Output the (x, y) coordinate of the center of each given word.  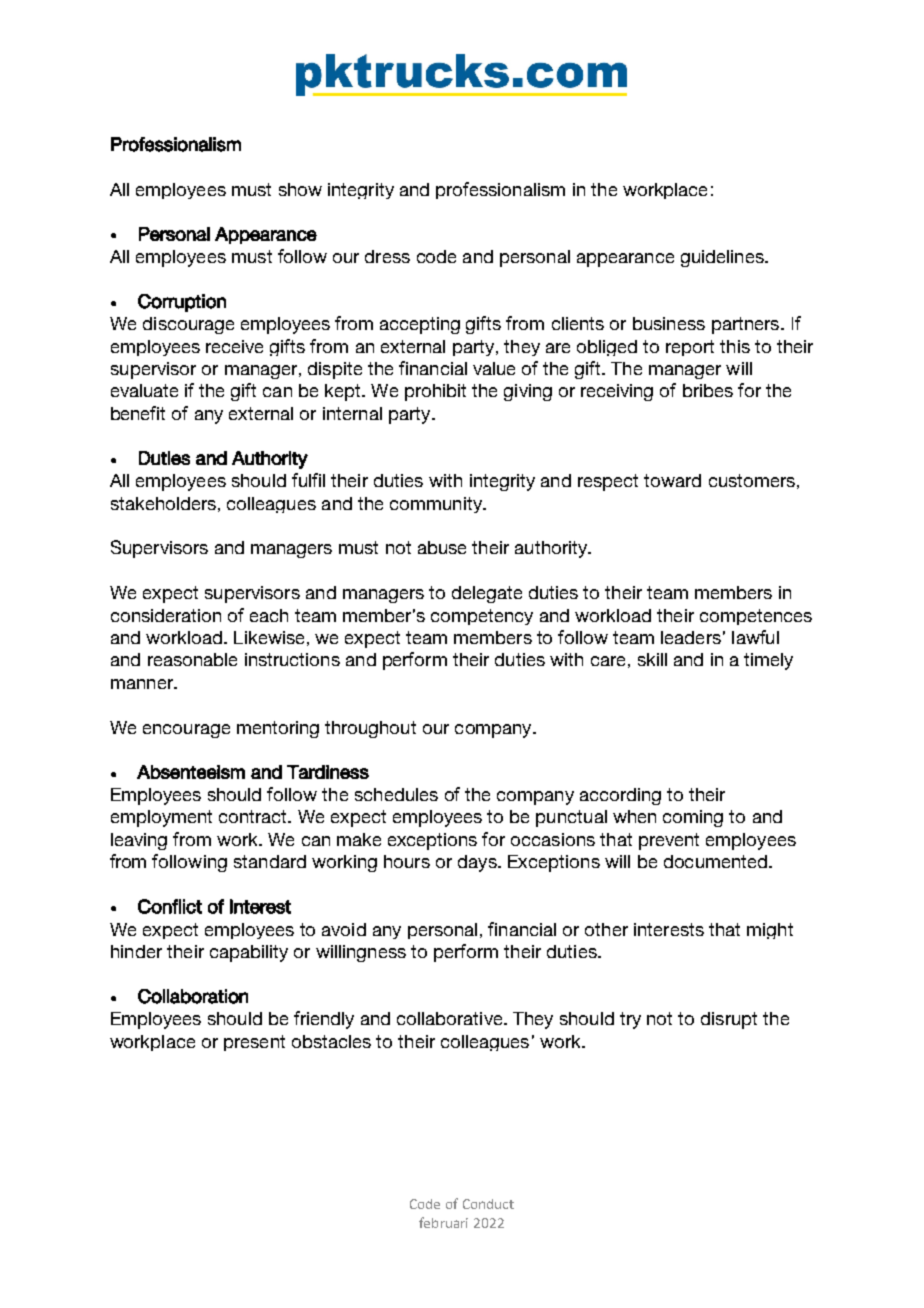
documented (717, 861)
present (254, 1043)
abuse (442, 547)
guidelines (723, 258)
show (300, 189)
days (478, 863)
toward (672, 480)
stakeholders (163, 503)
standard (270, 861)
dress (387, 256)
